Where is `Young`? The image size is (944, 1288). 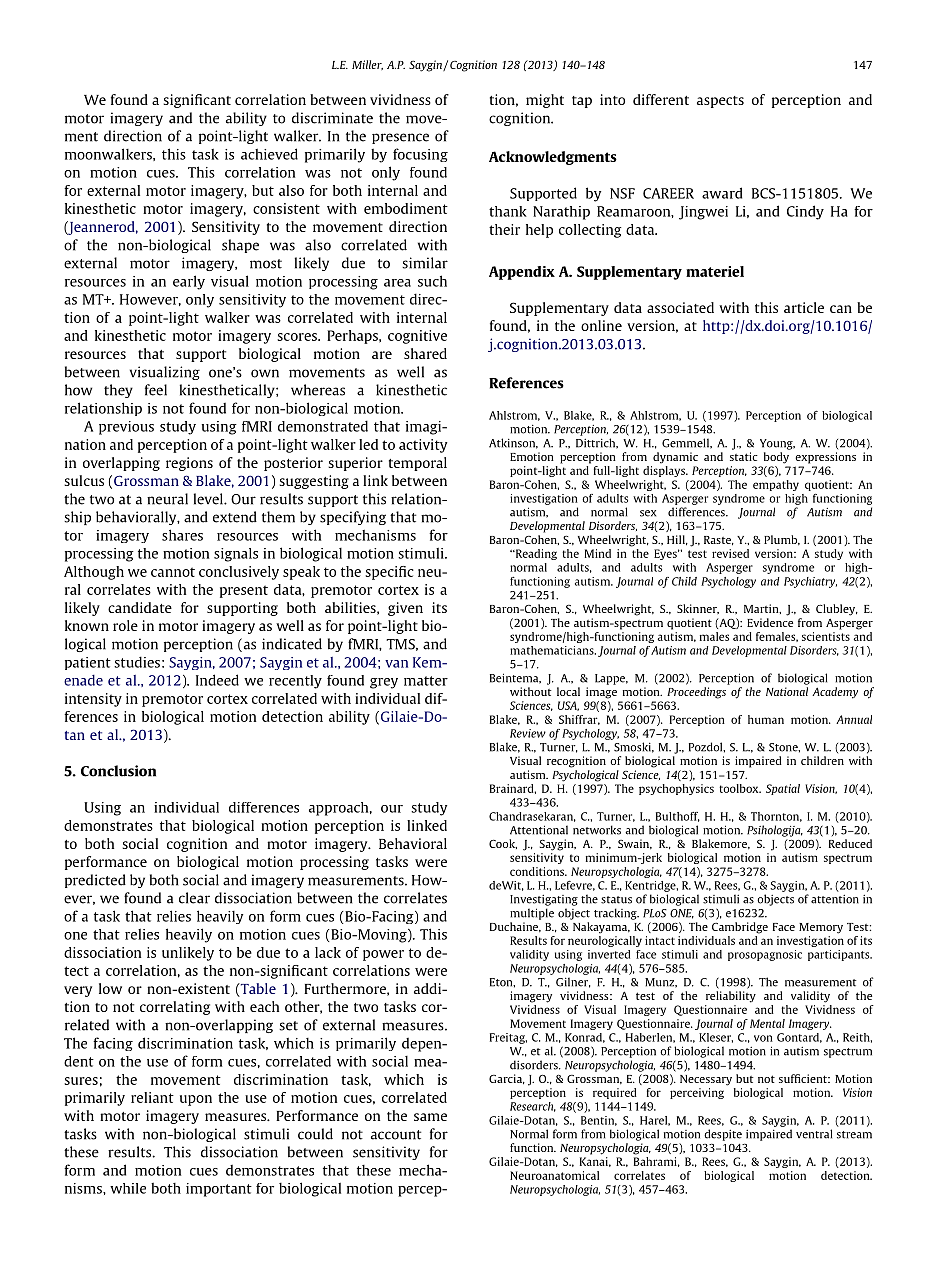
Young is located at coordinates (777, 444).
